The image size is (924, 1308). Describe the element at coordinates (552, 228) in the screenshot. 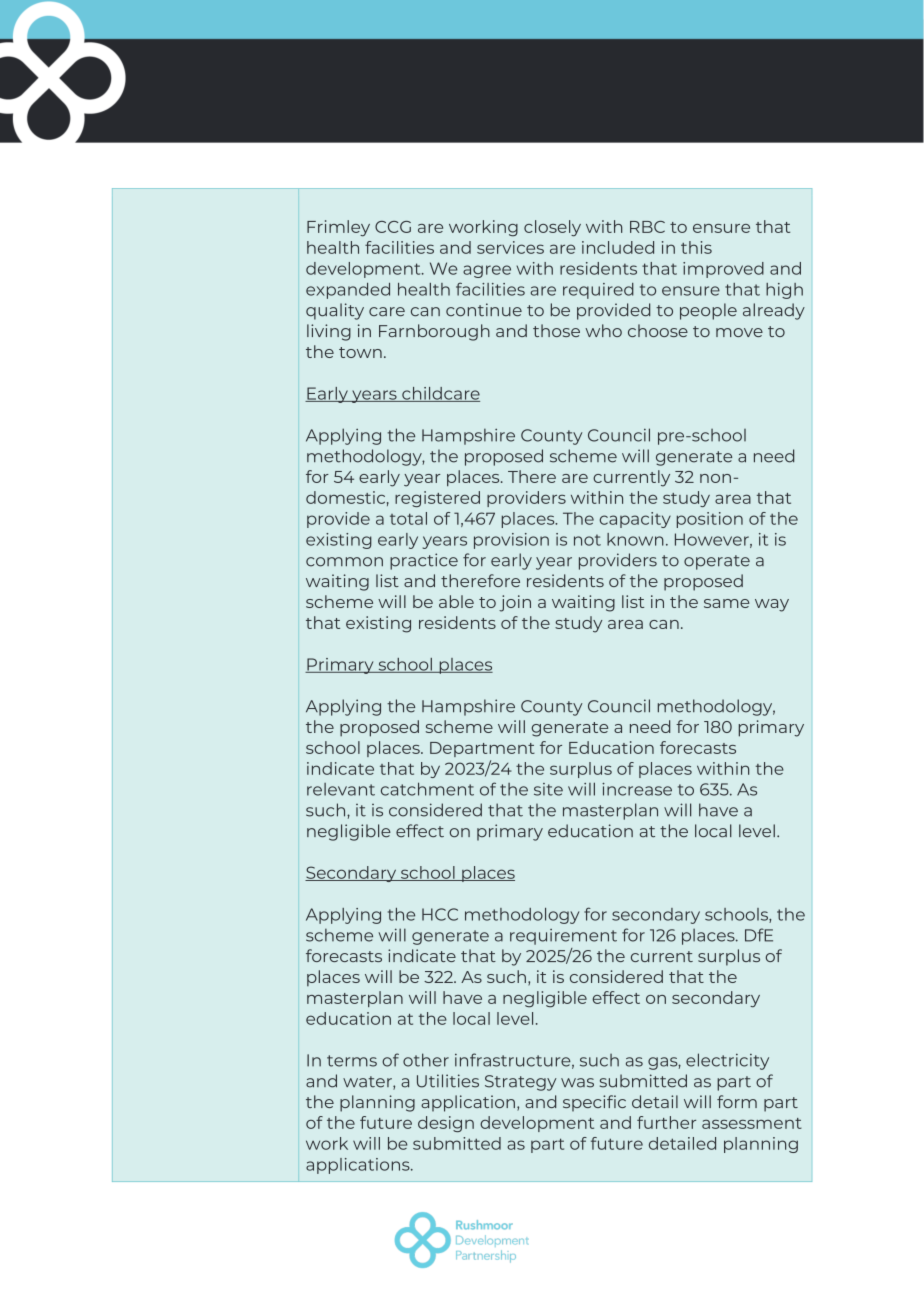

I see `closely` at that location.
